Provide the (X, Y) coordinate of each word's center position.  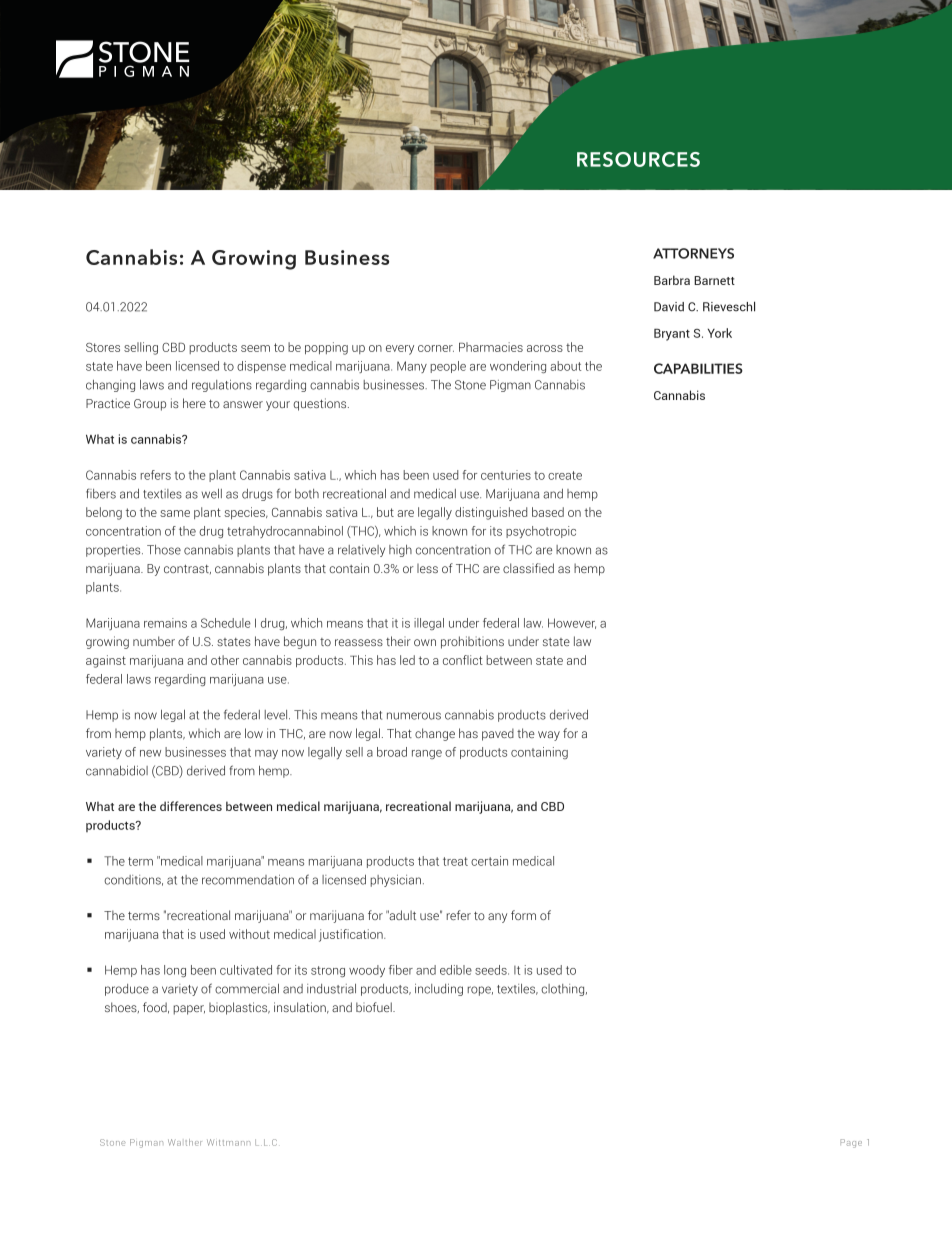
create (565, 475)
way (549, 736)
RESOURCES (638, 159)
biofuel (375, 1007)
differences (191, 806)
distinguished (491, 513)
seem (255, 348)
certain (489, 861)
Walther (185, 1142)
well (212, 494)
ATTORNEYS (693, 253)
